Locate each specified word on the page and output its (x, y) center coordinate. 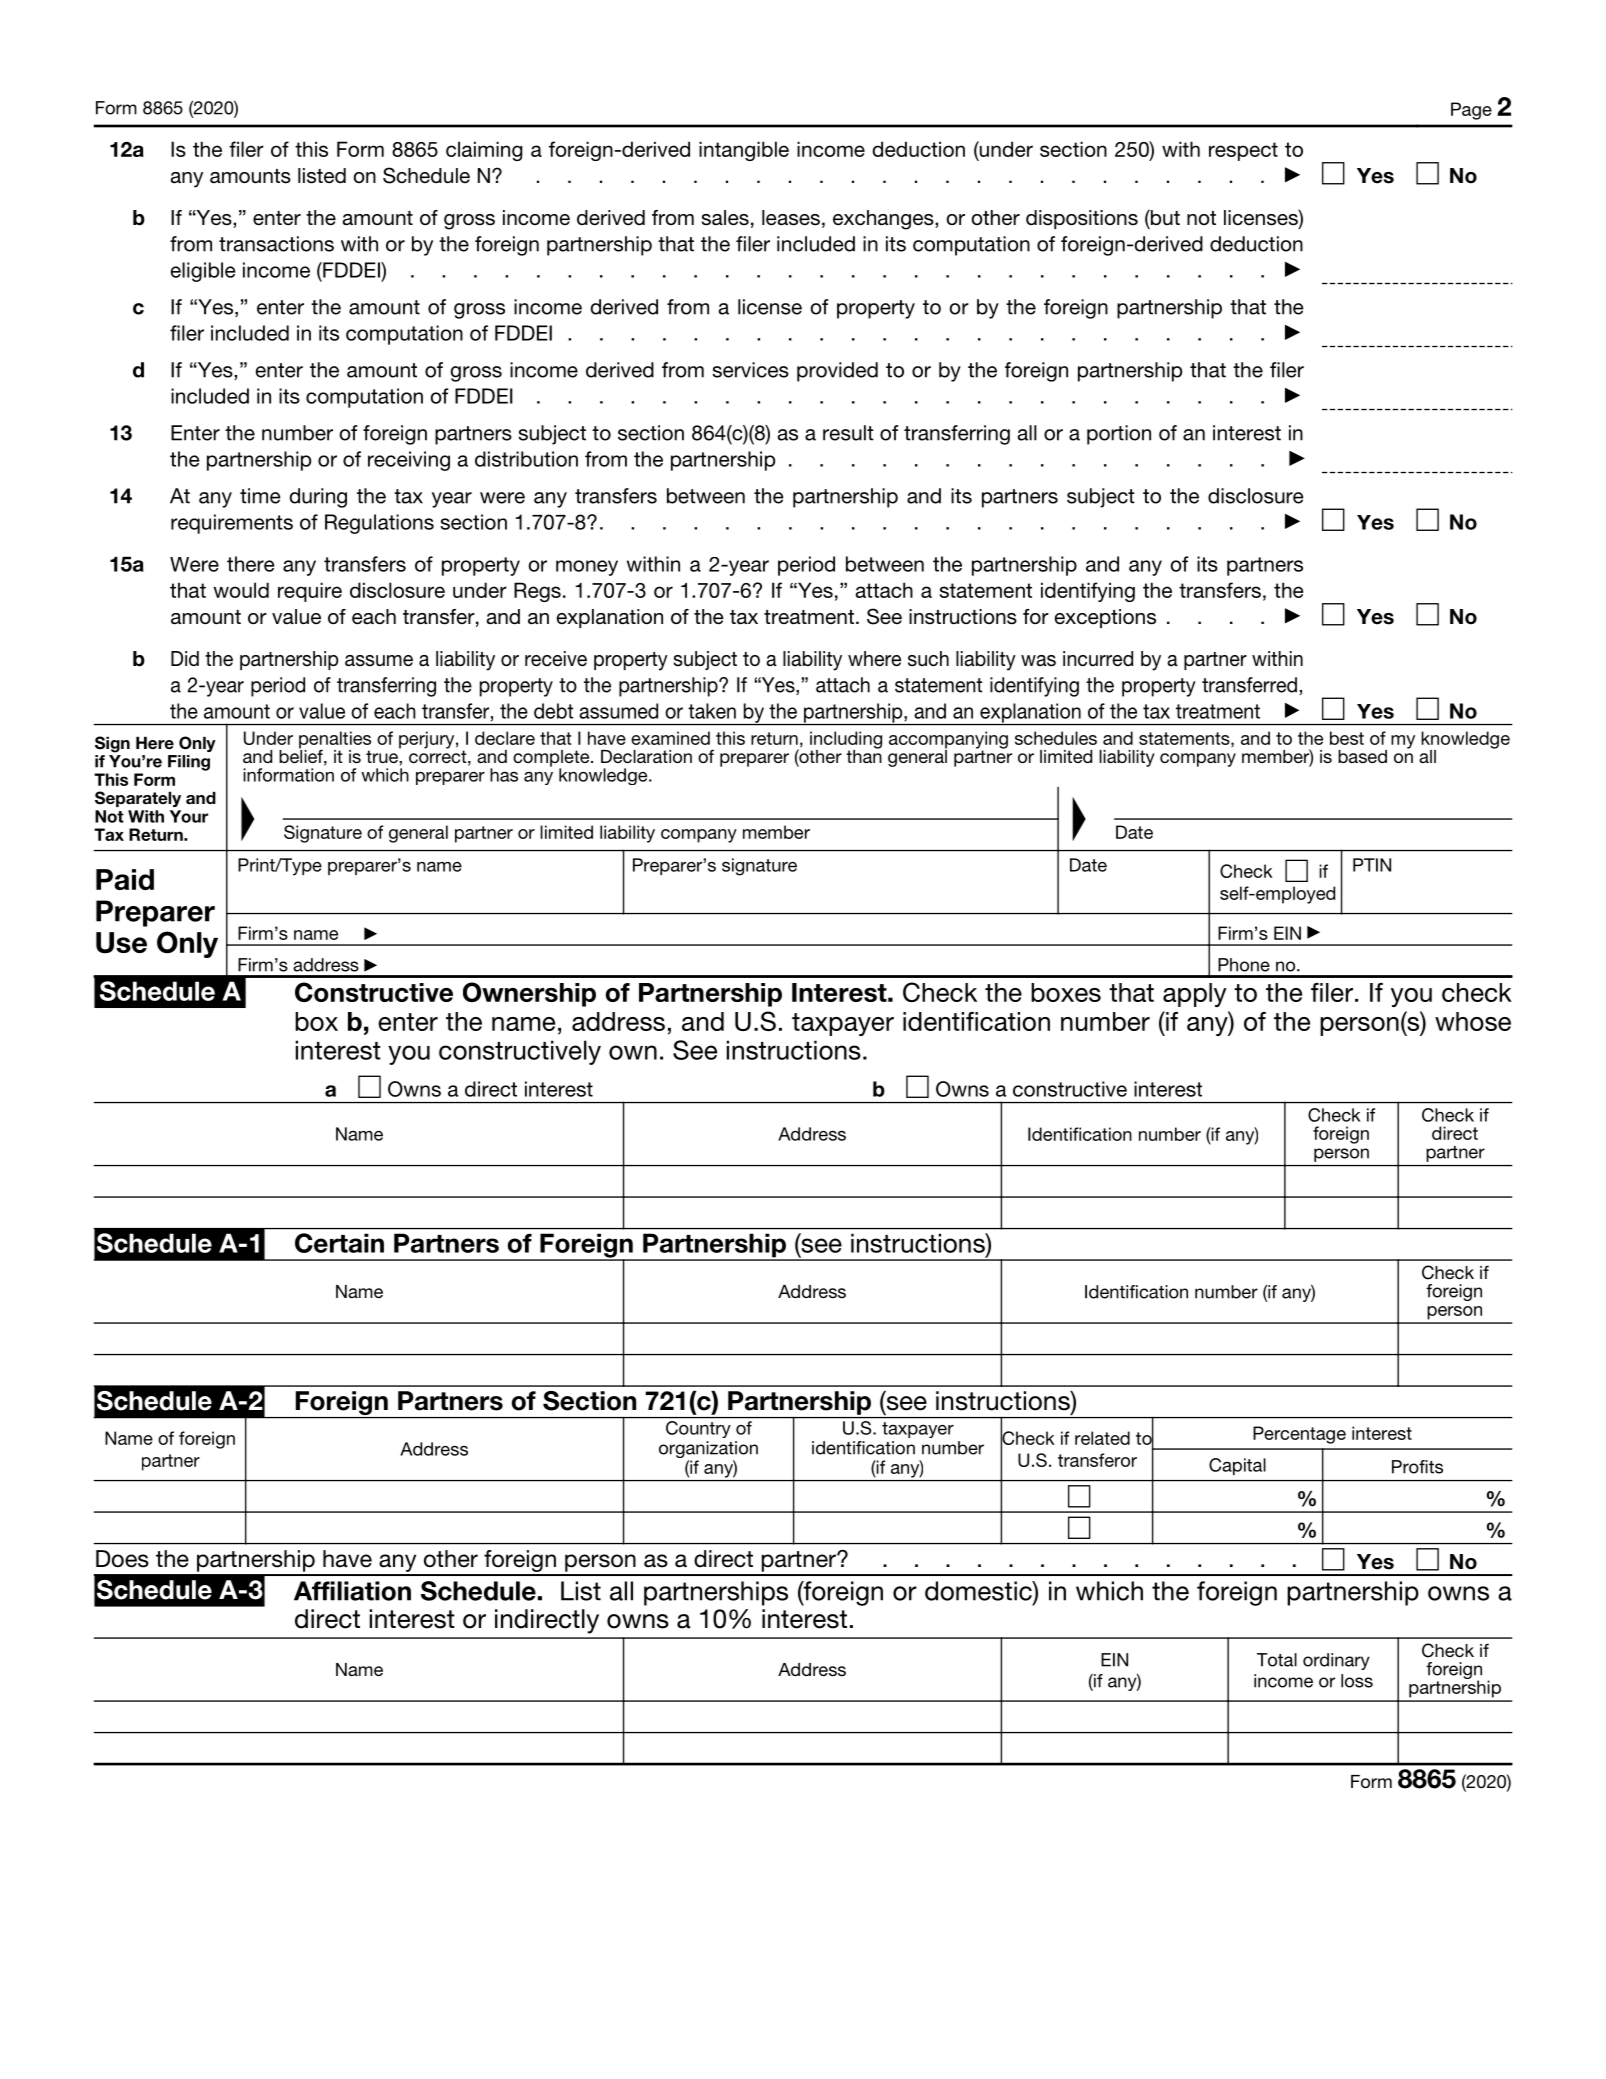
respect (1243, 151)
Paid (125, 879)
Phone (1244, 965)
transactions (276, 244)
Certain (339, 1243)
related (1102, 1438)
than (864, 755)
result (848, 433)
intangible (744, 151)
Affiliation (352, 1591)
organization (708, 1449)
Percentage (1299, 1435)
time (260, 496)
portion (1119, 435)
